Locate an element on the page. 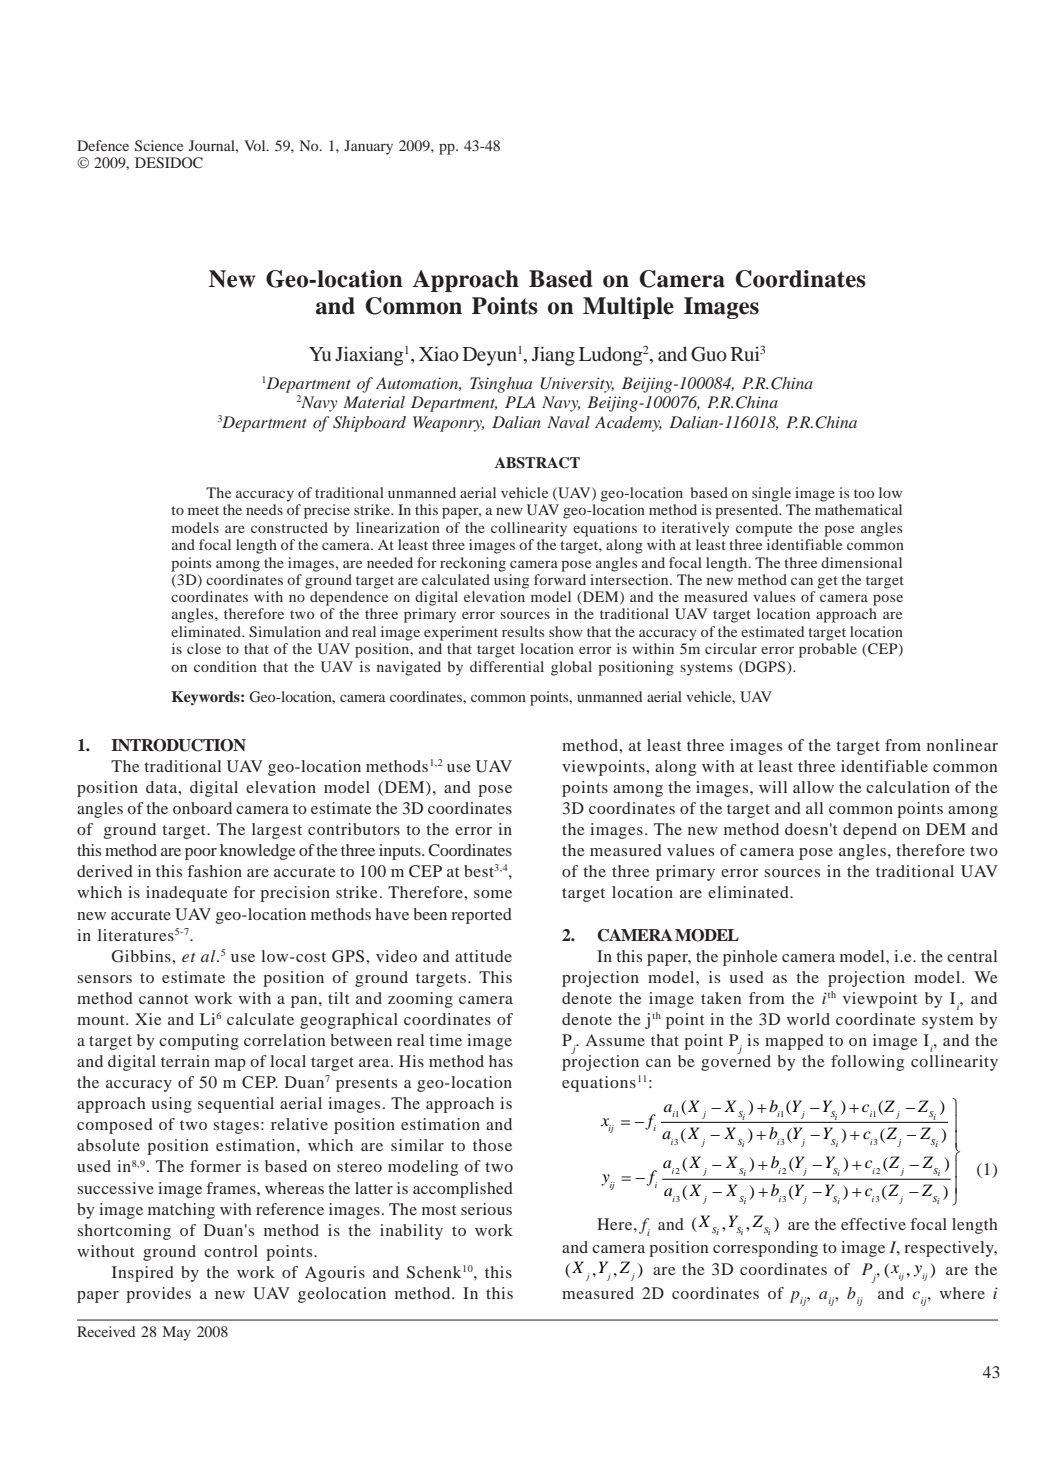 This image has width=1045, height=1479. inadequate is located at coordinates (187, 894).
